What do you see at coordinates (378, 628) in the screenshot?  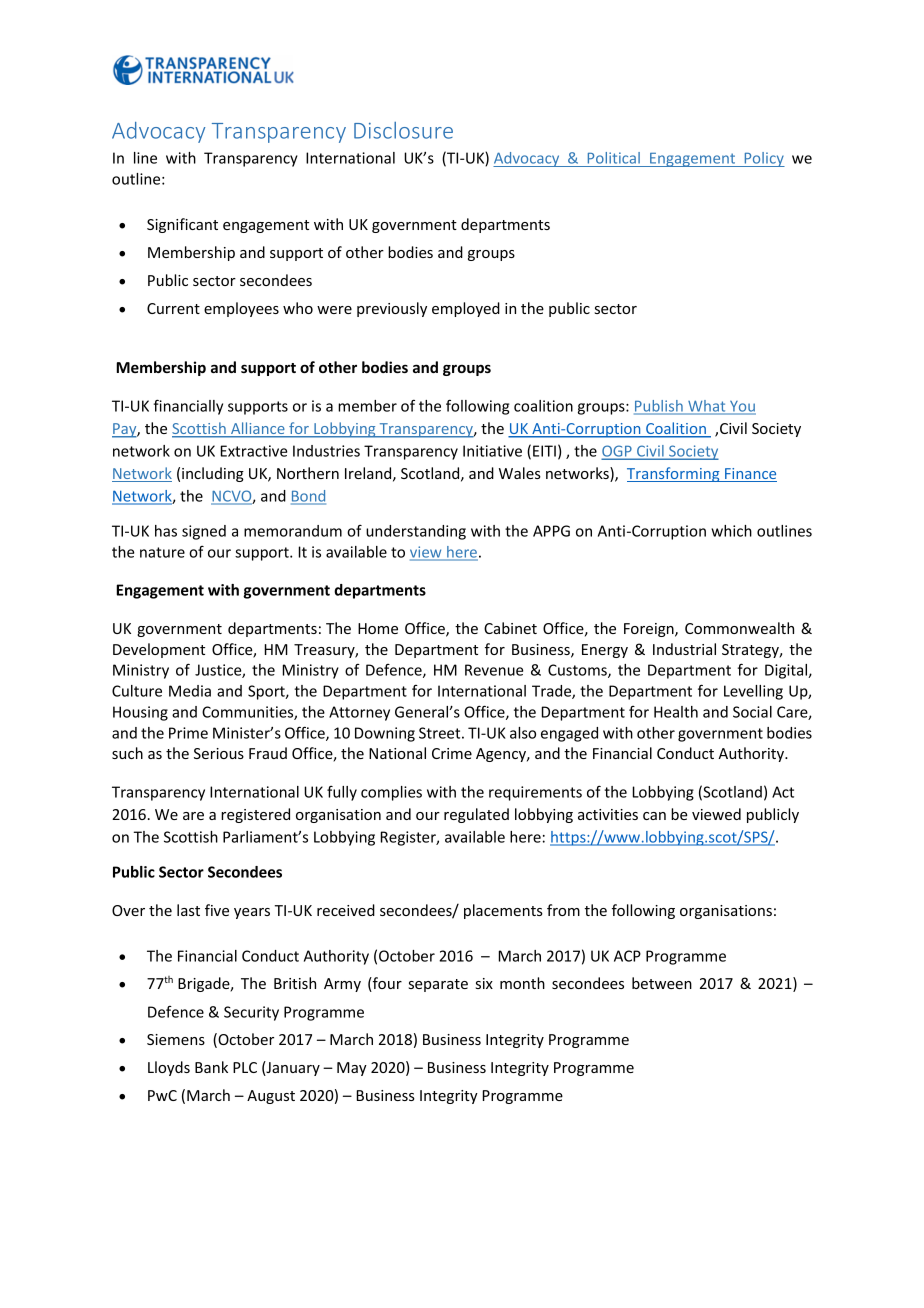 I see `Home` at bounding box center [378, 628].
